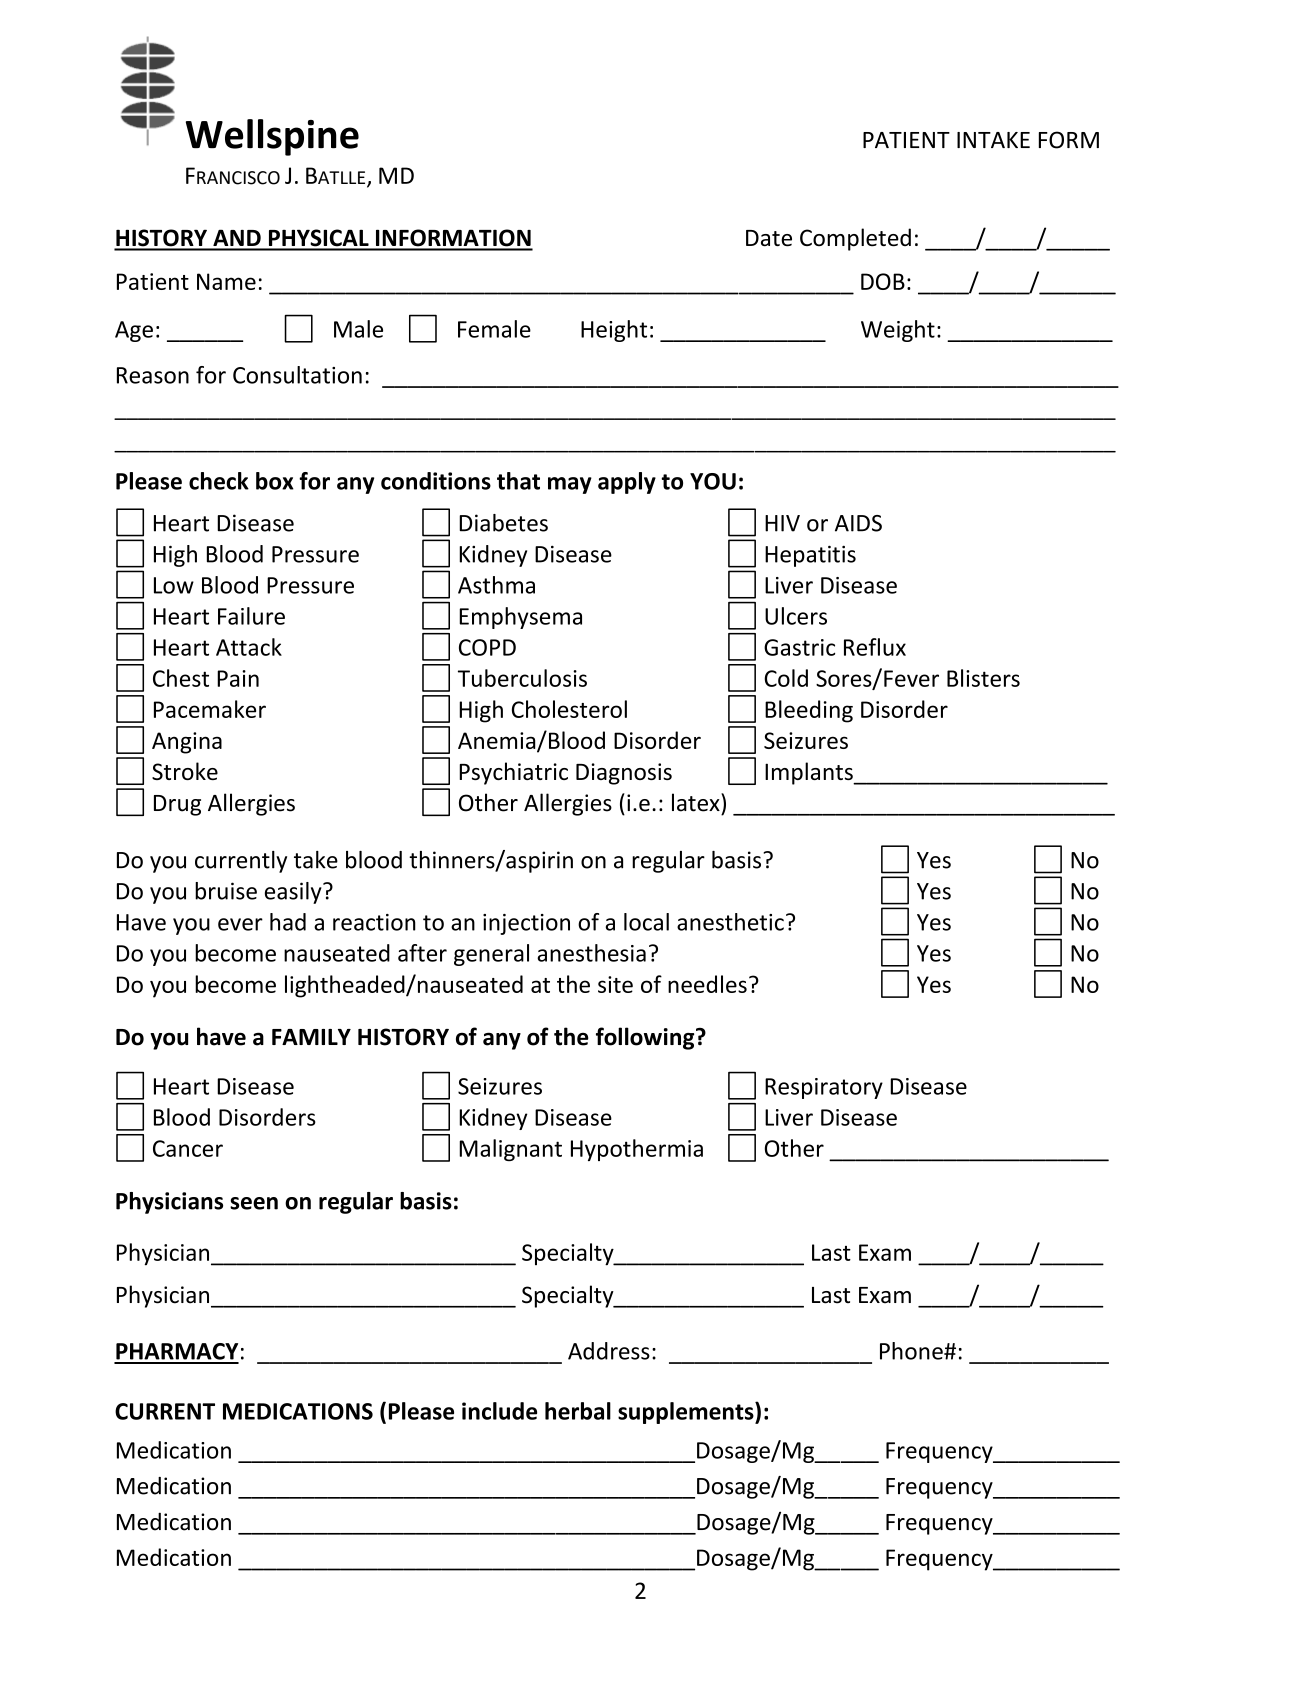 Image resolution: width=1300 pixels, height=1682 pixels. Describe the element at coordinates (188, 1148) in the screenshot. I see `Cancer` at that location.
